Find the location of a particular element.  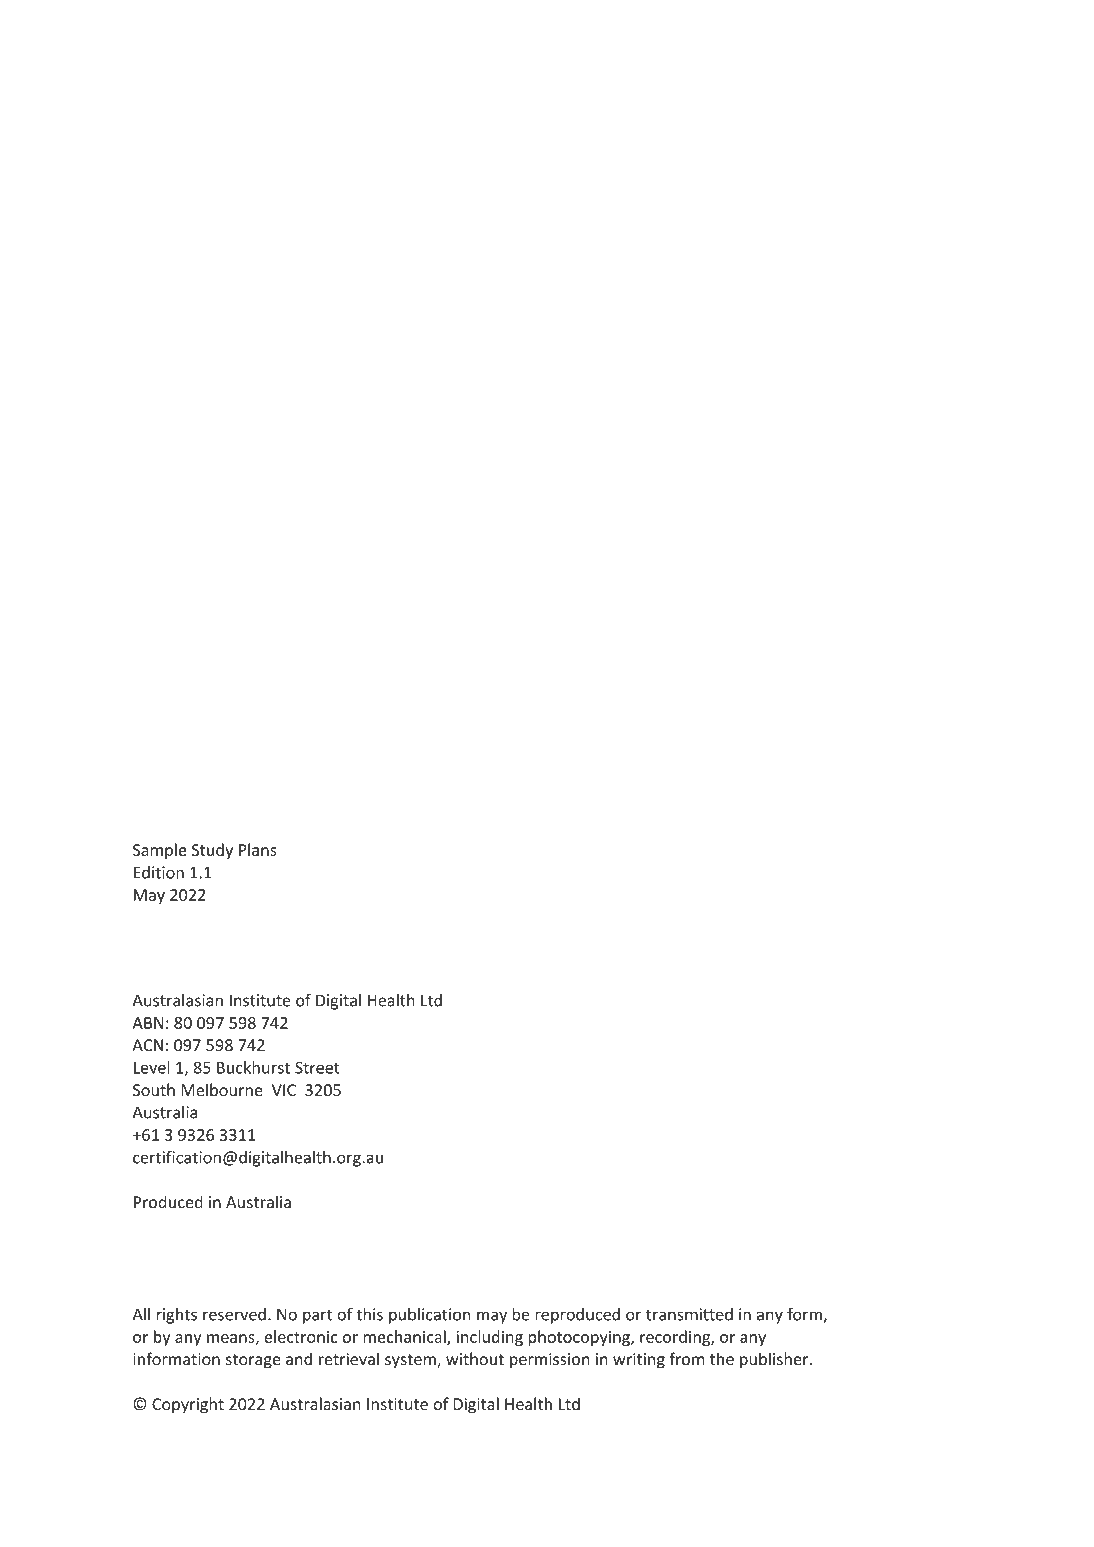

Plans is located at coordinates (258, 849).
